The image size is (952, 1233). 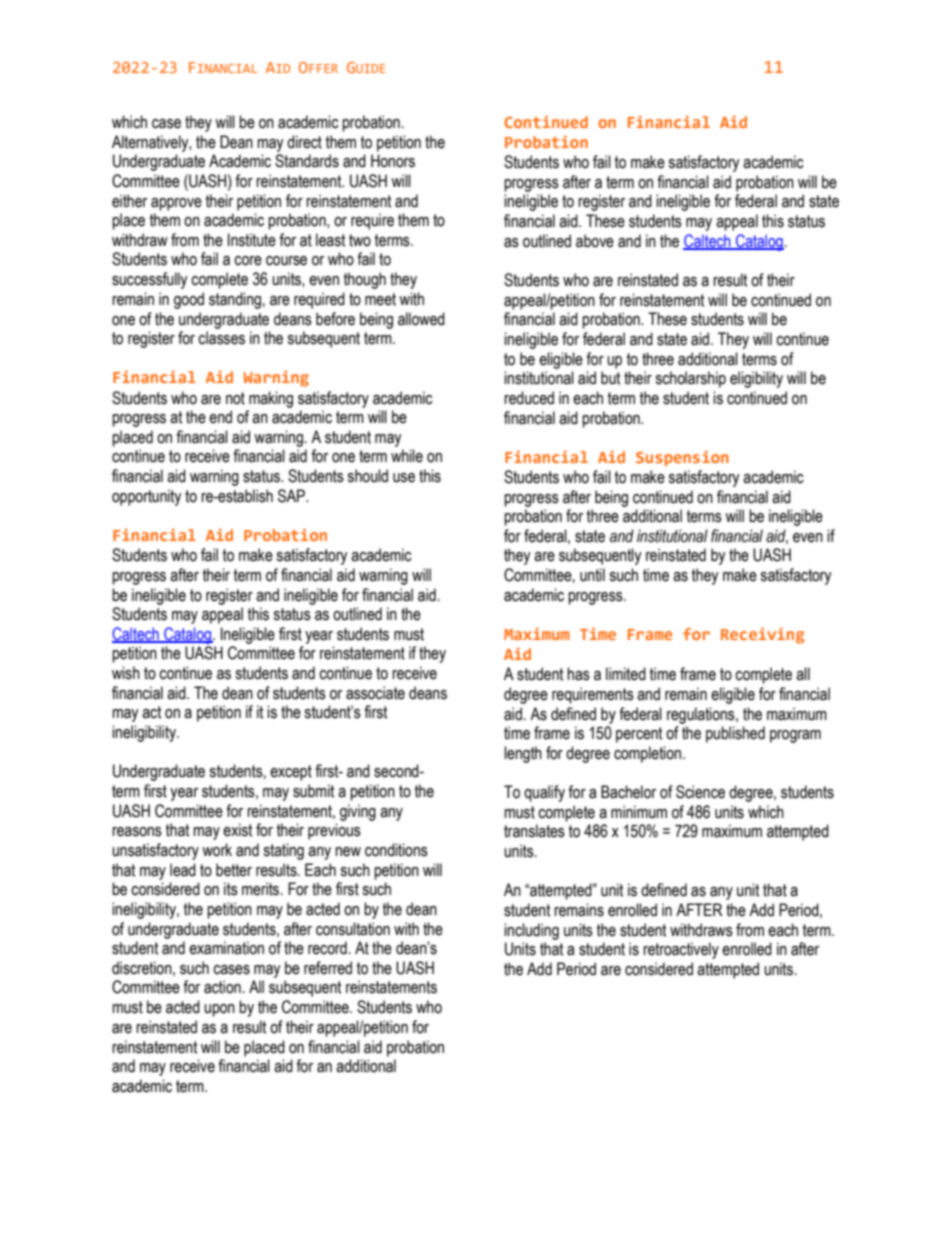 I want to click on action, so click(x=222, y=987).
